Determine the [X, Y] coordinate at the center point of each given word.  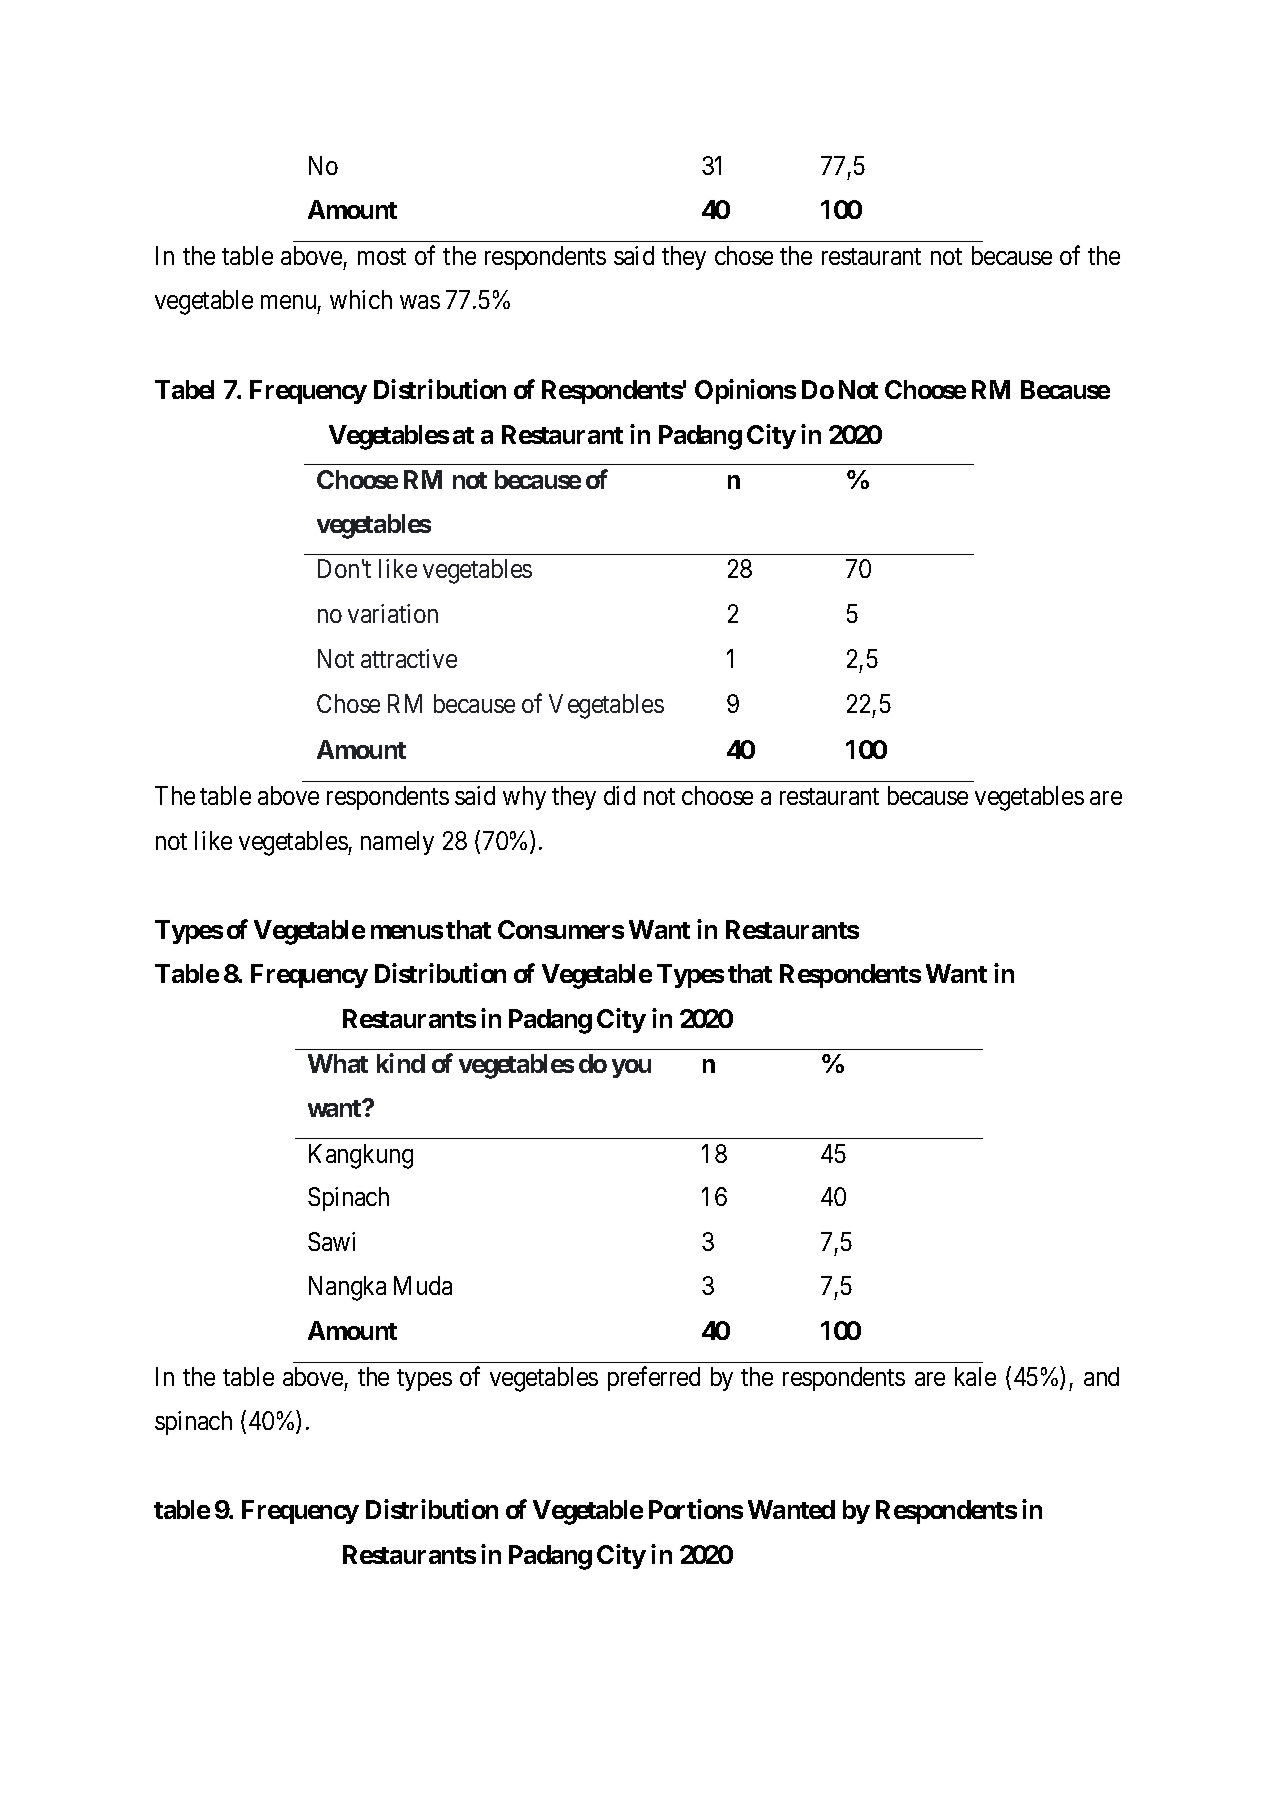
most [382, 256]
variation [393, 613]
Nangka [347, 1288]
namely [397, 843]
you [631, 1068]
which [361, 299]
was [420, 302]
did [619, 795]
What [338, 1063]
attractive [409, 658]
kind [401, 1063]
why [524, 798]
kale [975, 1376]
